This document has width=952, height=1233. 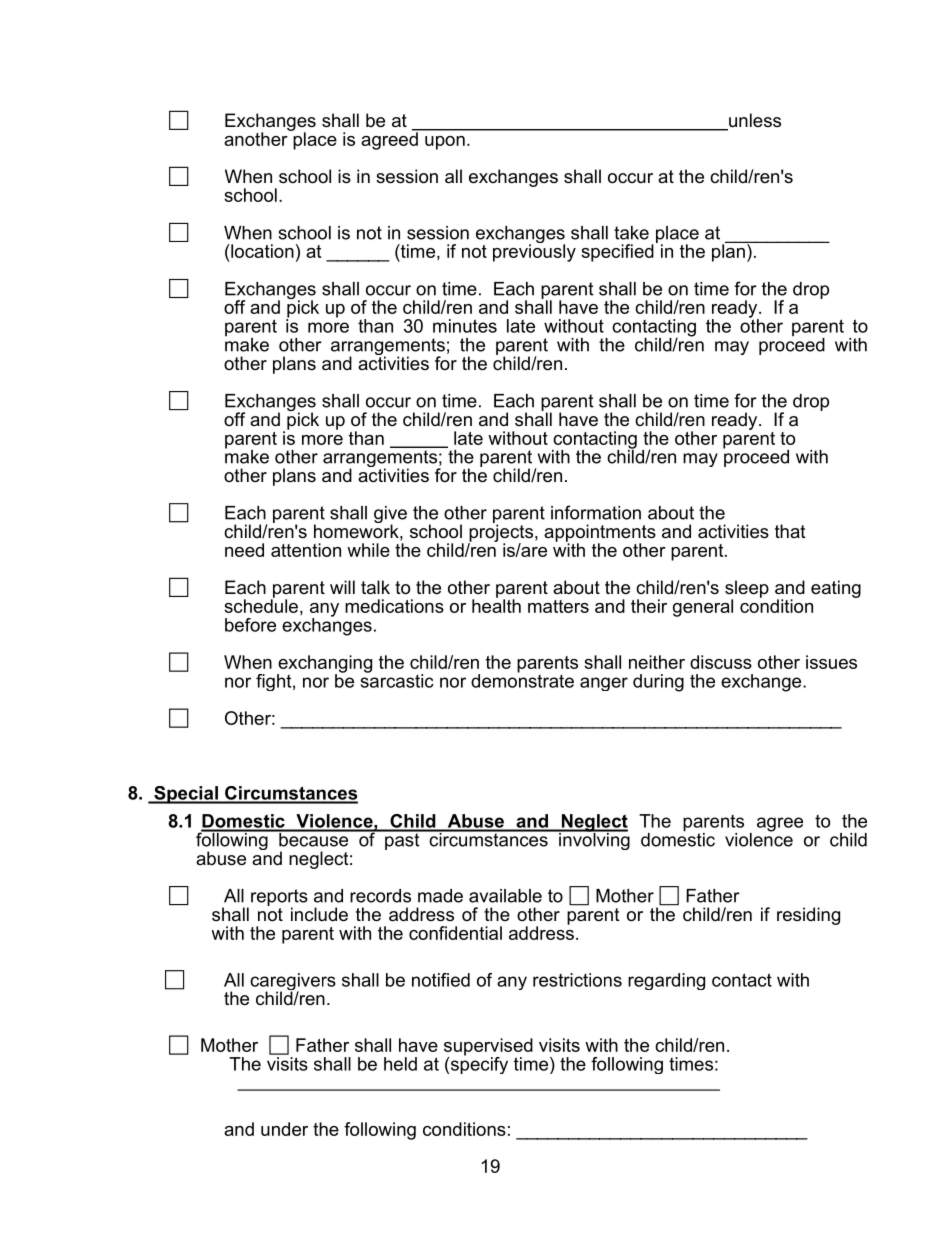 I want to click on upon, so click(x=445, y=143).
